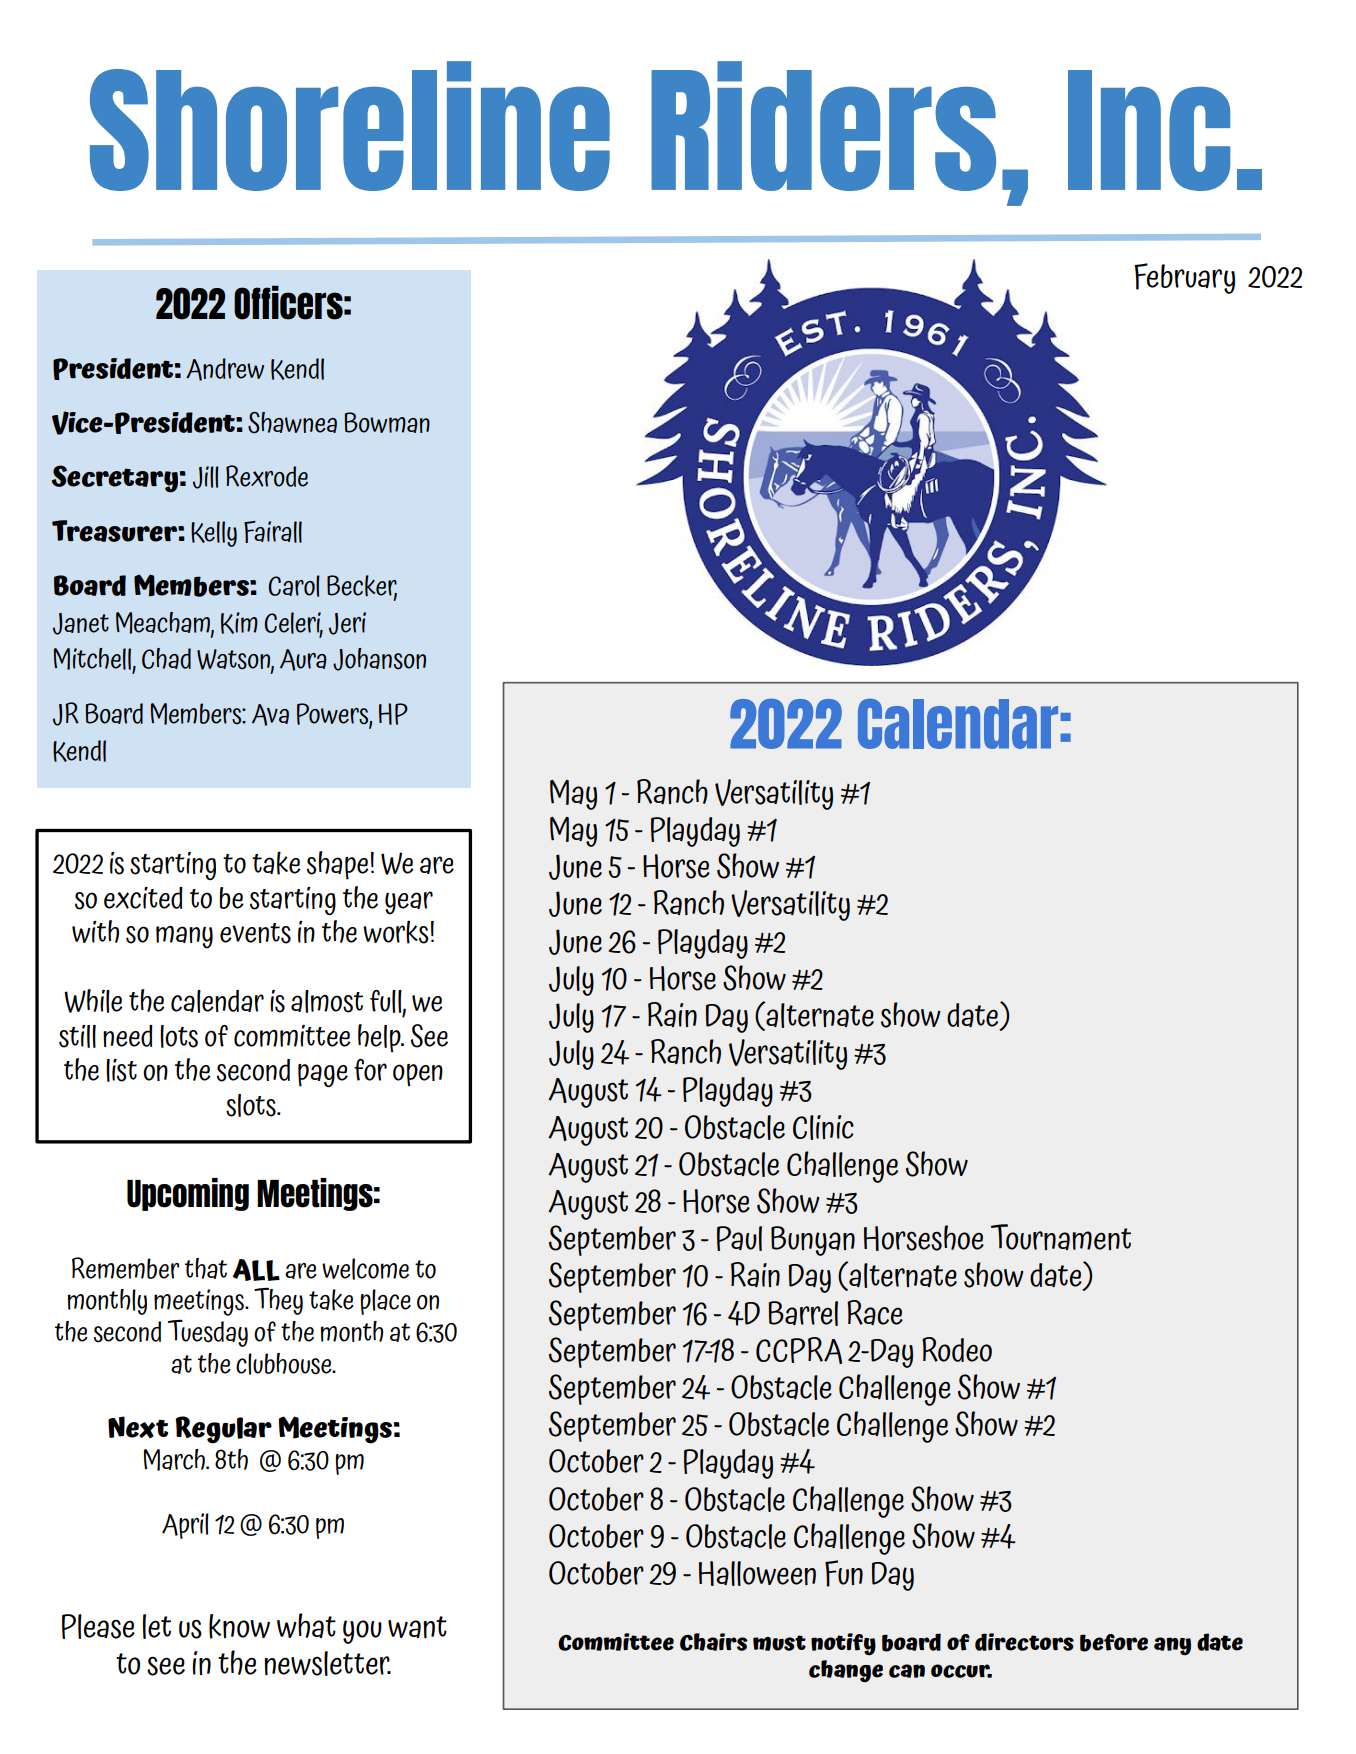 This page has width=1356, height=1754. What do you see at coordinates (1149, 130) in the page?
I see `Inc` at bounding box center [1149, 130].
